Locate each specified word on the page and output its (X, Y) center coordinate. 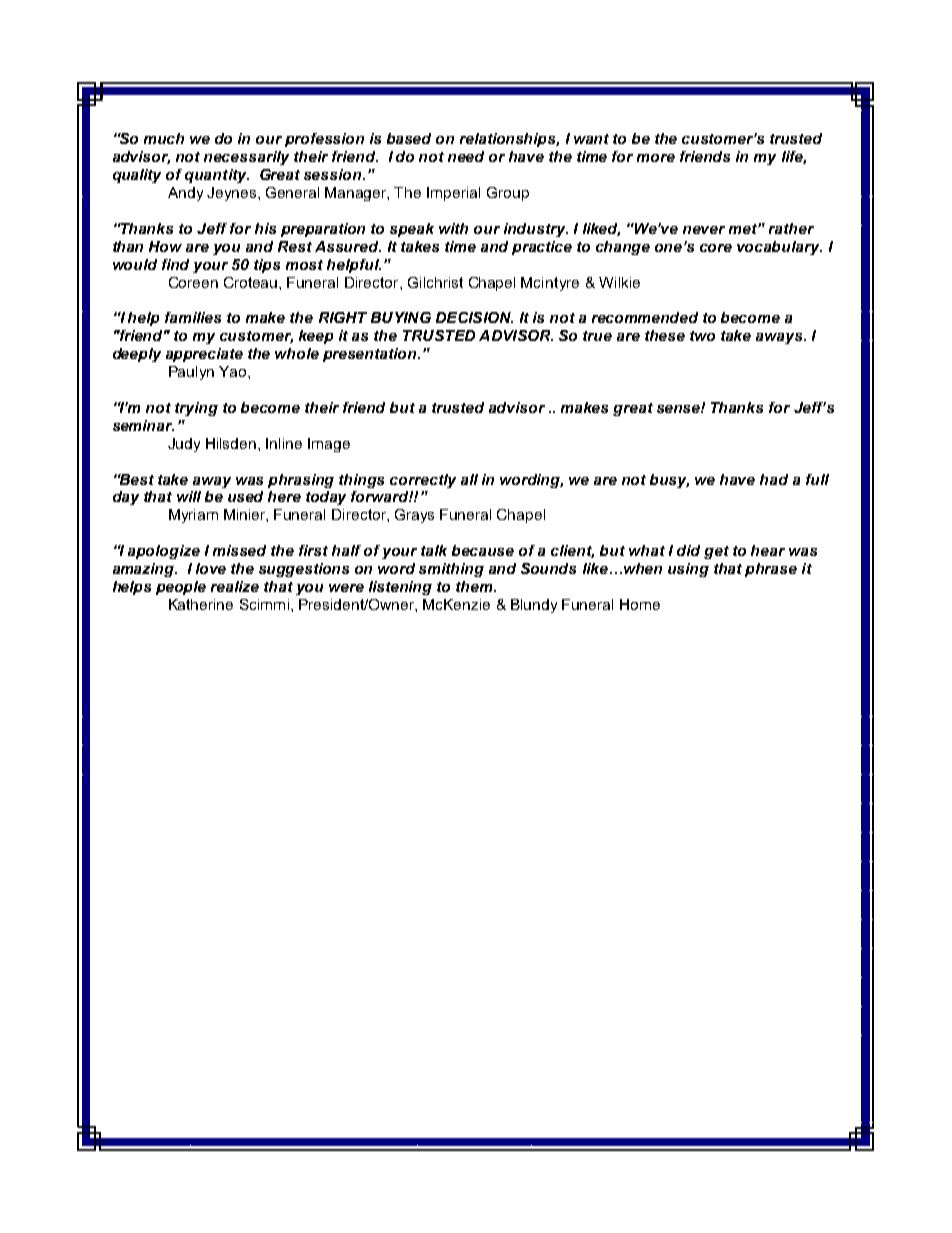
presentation (371, 355)
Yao (234, 371)
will (189, 496)
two (702, 336)
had (774, 479)
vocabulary (779, 248)
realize (235, 586)
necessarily (246, 158)
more (656, 158)
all (469, 479)
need (466, 156)
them (475, 586)
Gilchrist (435, 282)
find (175, 264)
